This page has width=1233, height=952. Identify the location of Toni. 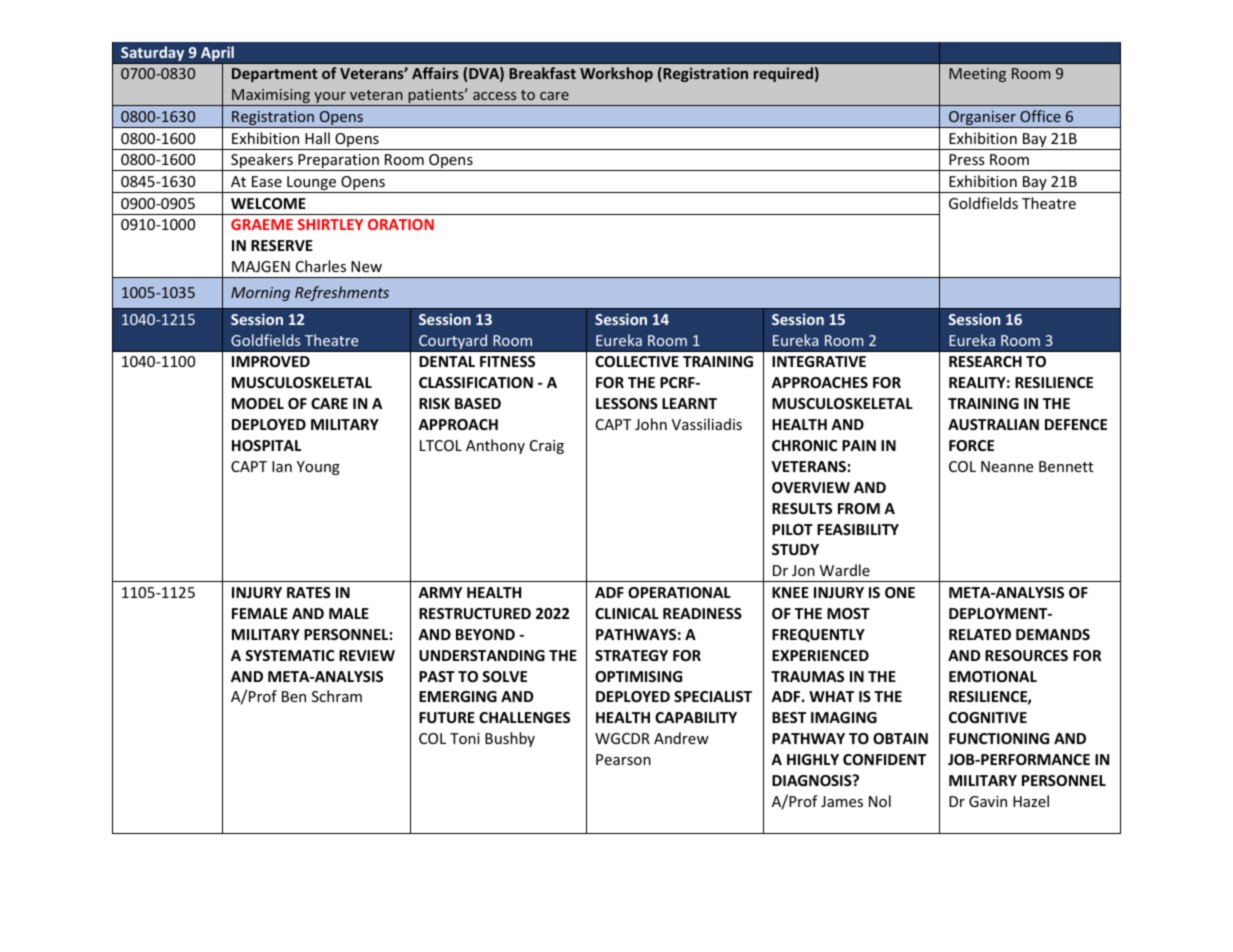
(465, 738).
